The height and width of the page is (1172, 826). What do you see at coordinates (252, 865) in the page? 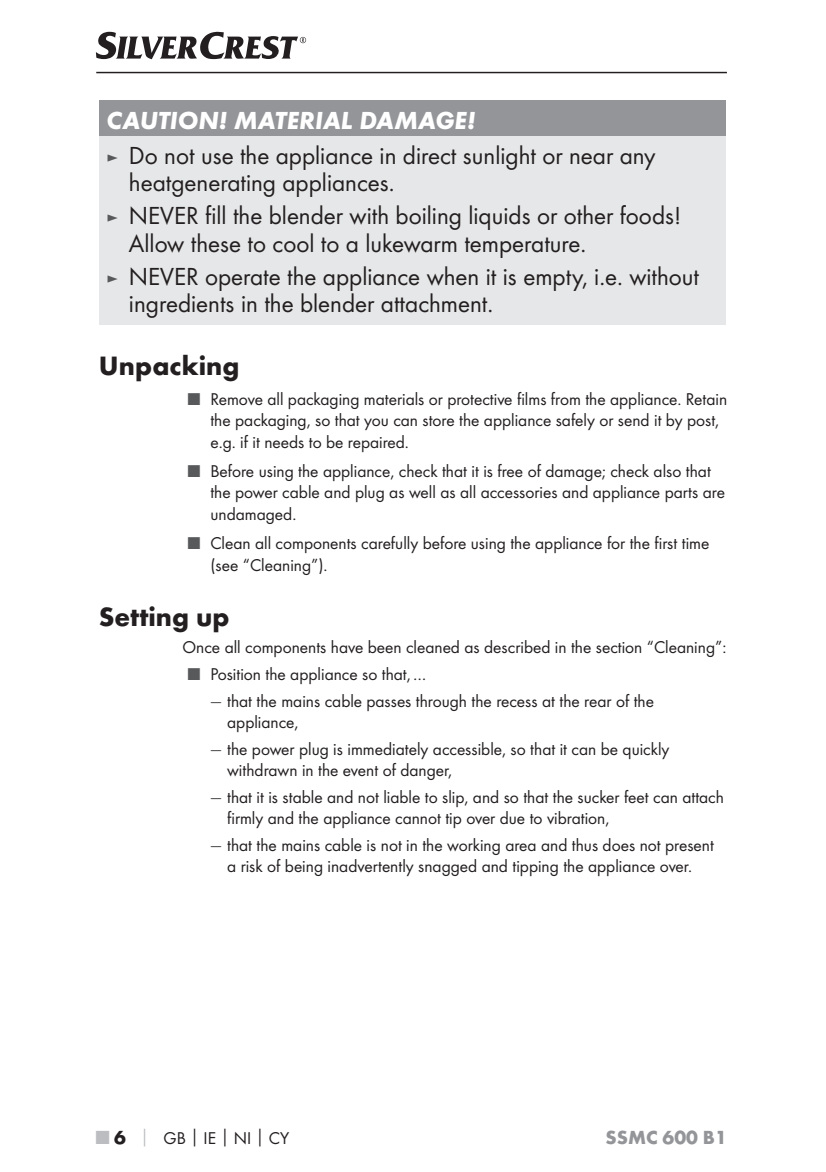
I see `risk` at bounding box center [252, 865].
